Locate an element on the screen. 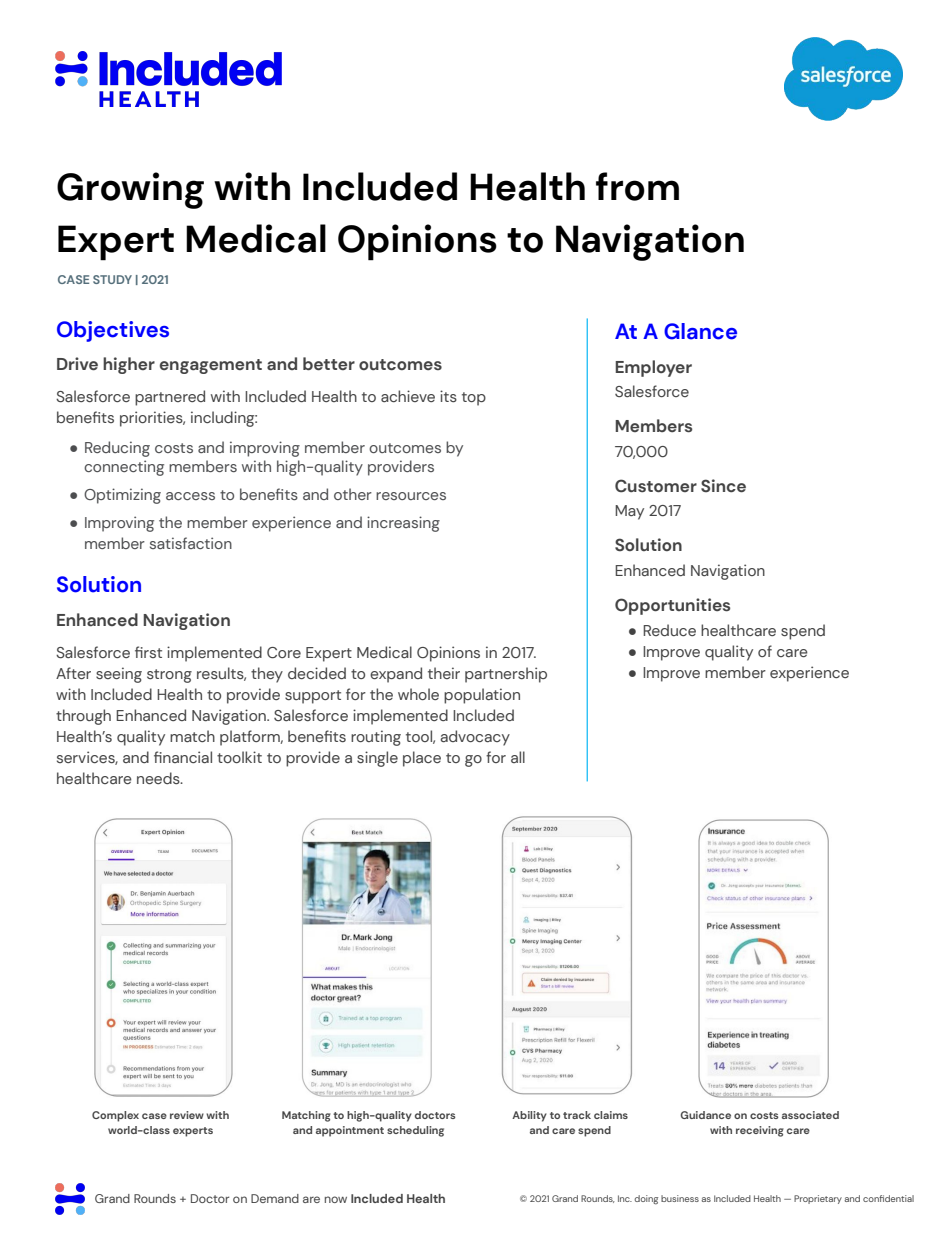 The width and height of the screenshot is (952, 1233). Employer is located at coordinates (653, 368).
